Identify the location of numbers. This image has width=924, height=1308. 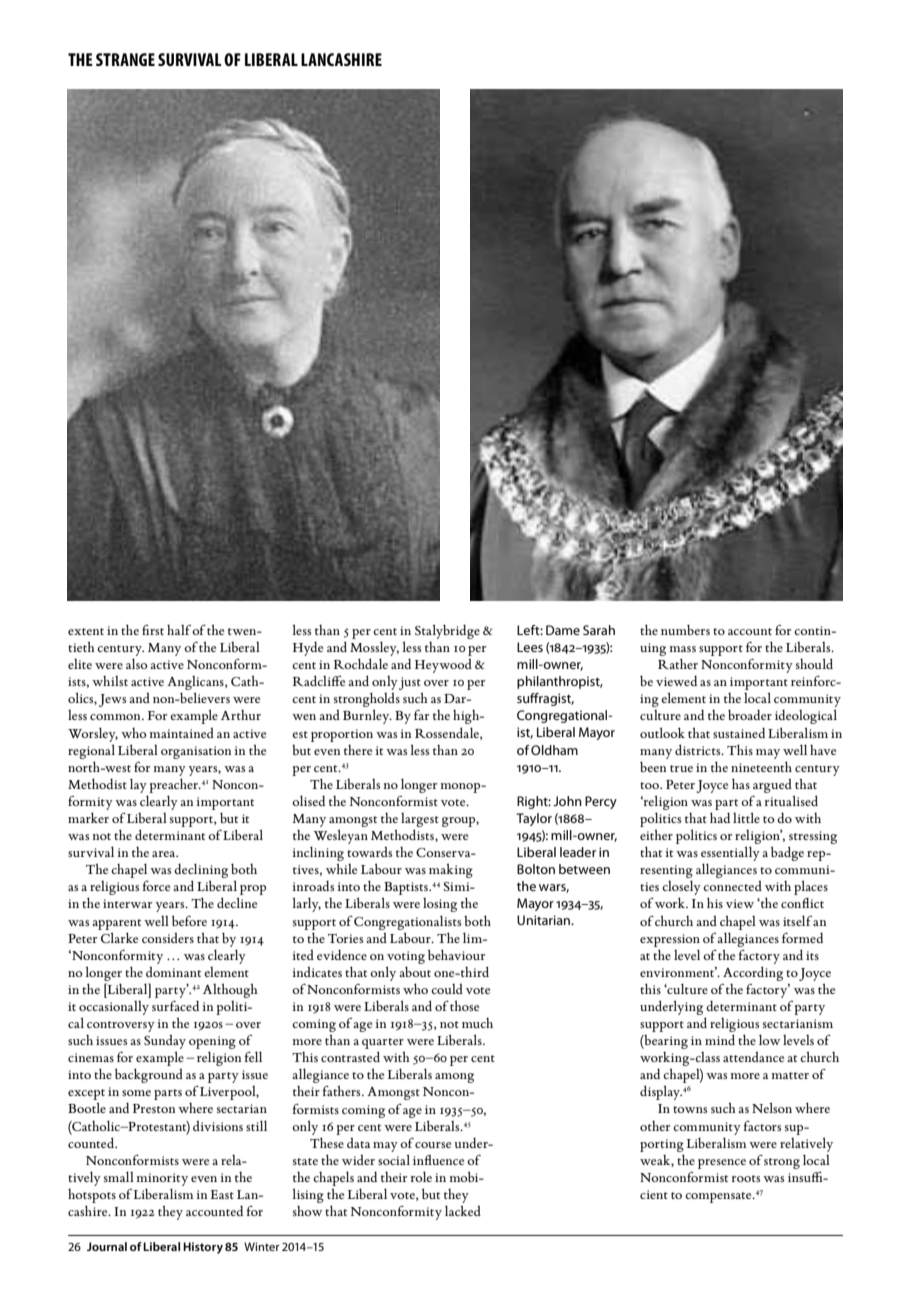
(685, 629).
